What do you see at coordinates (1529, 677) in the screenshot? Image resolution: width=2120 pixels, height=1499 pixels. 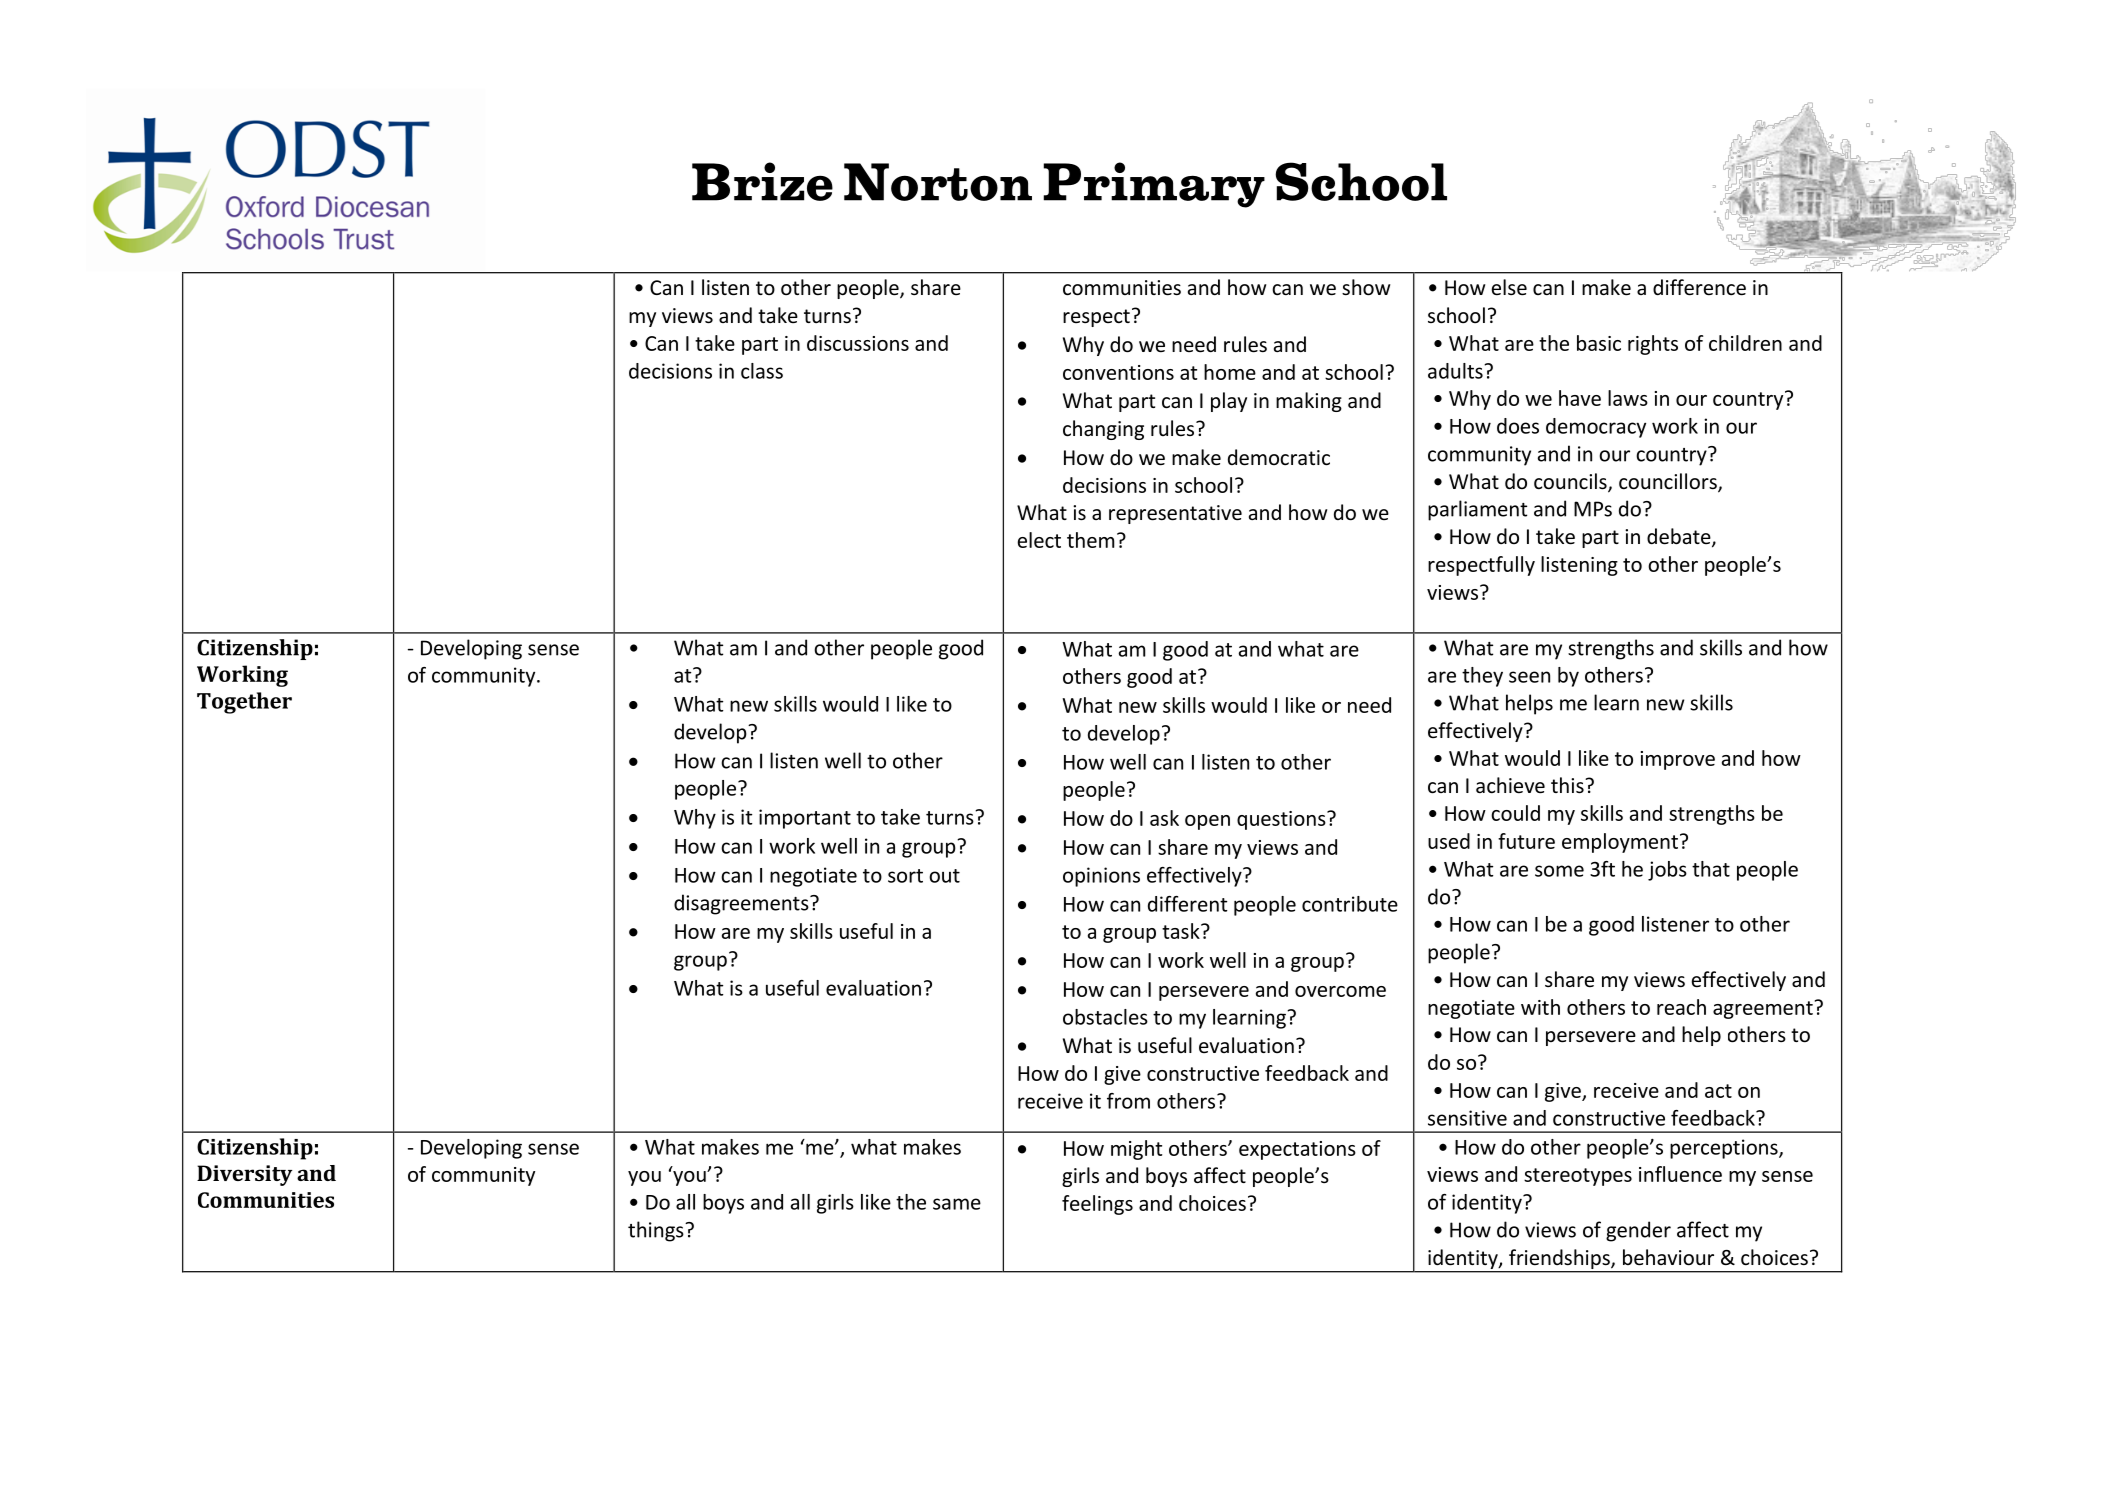 I see `seen` at bounding box center [1529, 677].
